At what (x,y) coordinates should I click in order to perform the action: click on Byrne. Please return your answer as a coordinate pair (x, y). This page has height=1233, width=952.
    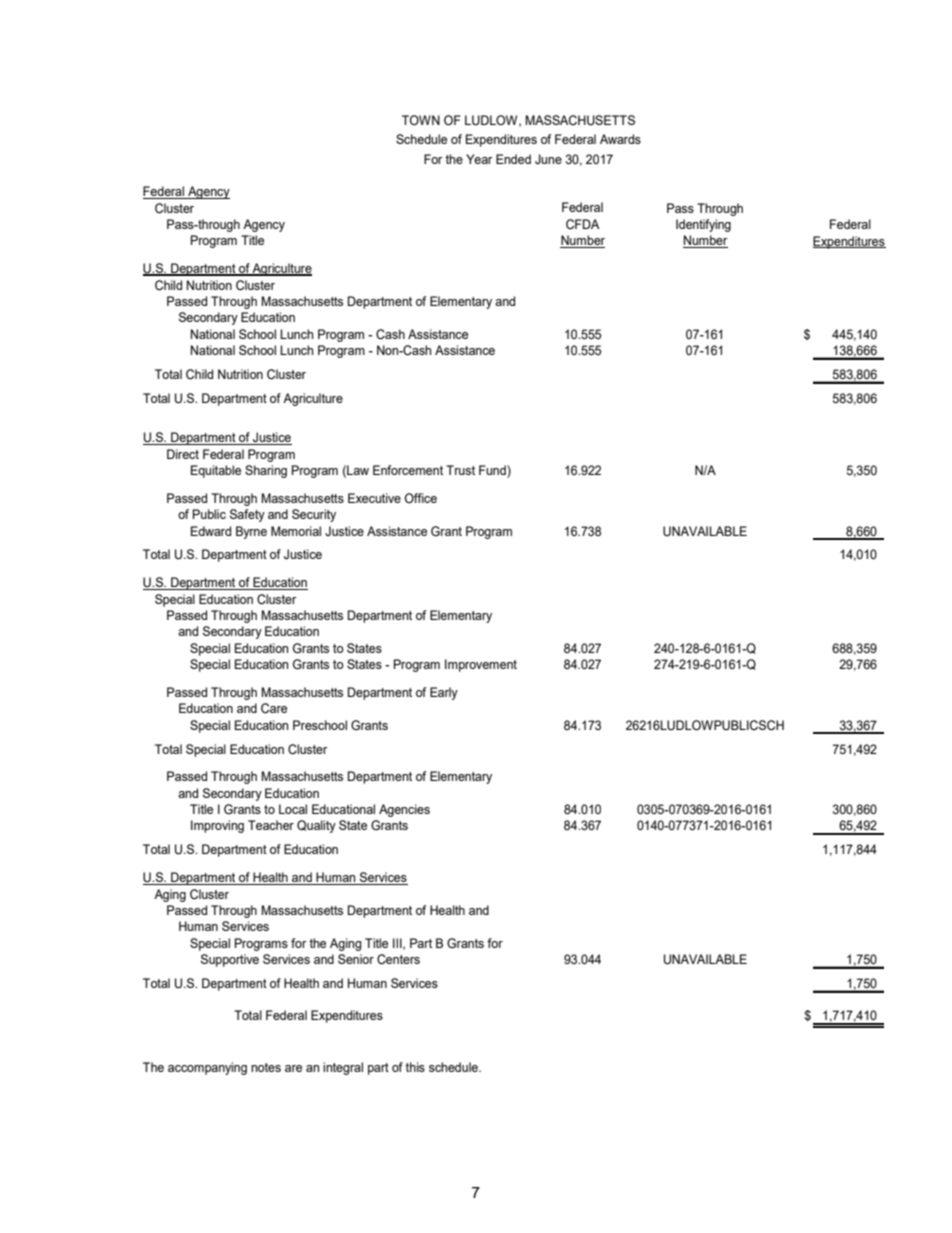
    Looking at the image, I should click on (251, 532).
